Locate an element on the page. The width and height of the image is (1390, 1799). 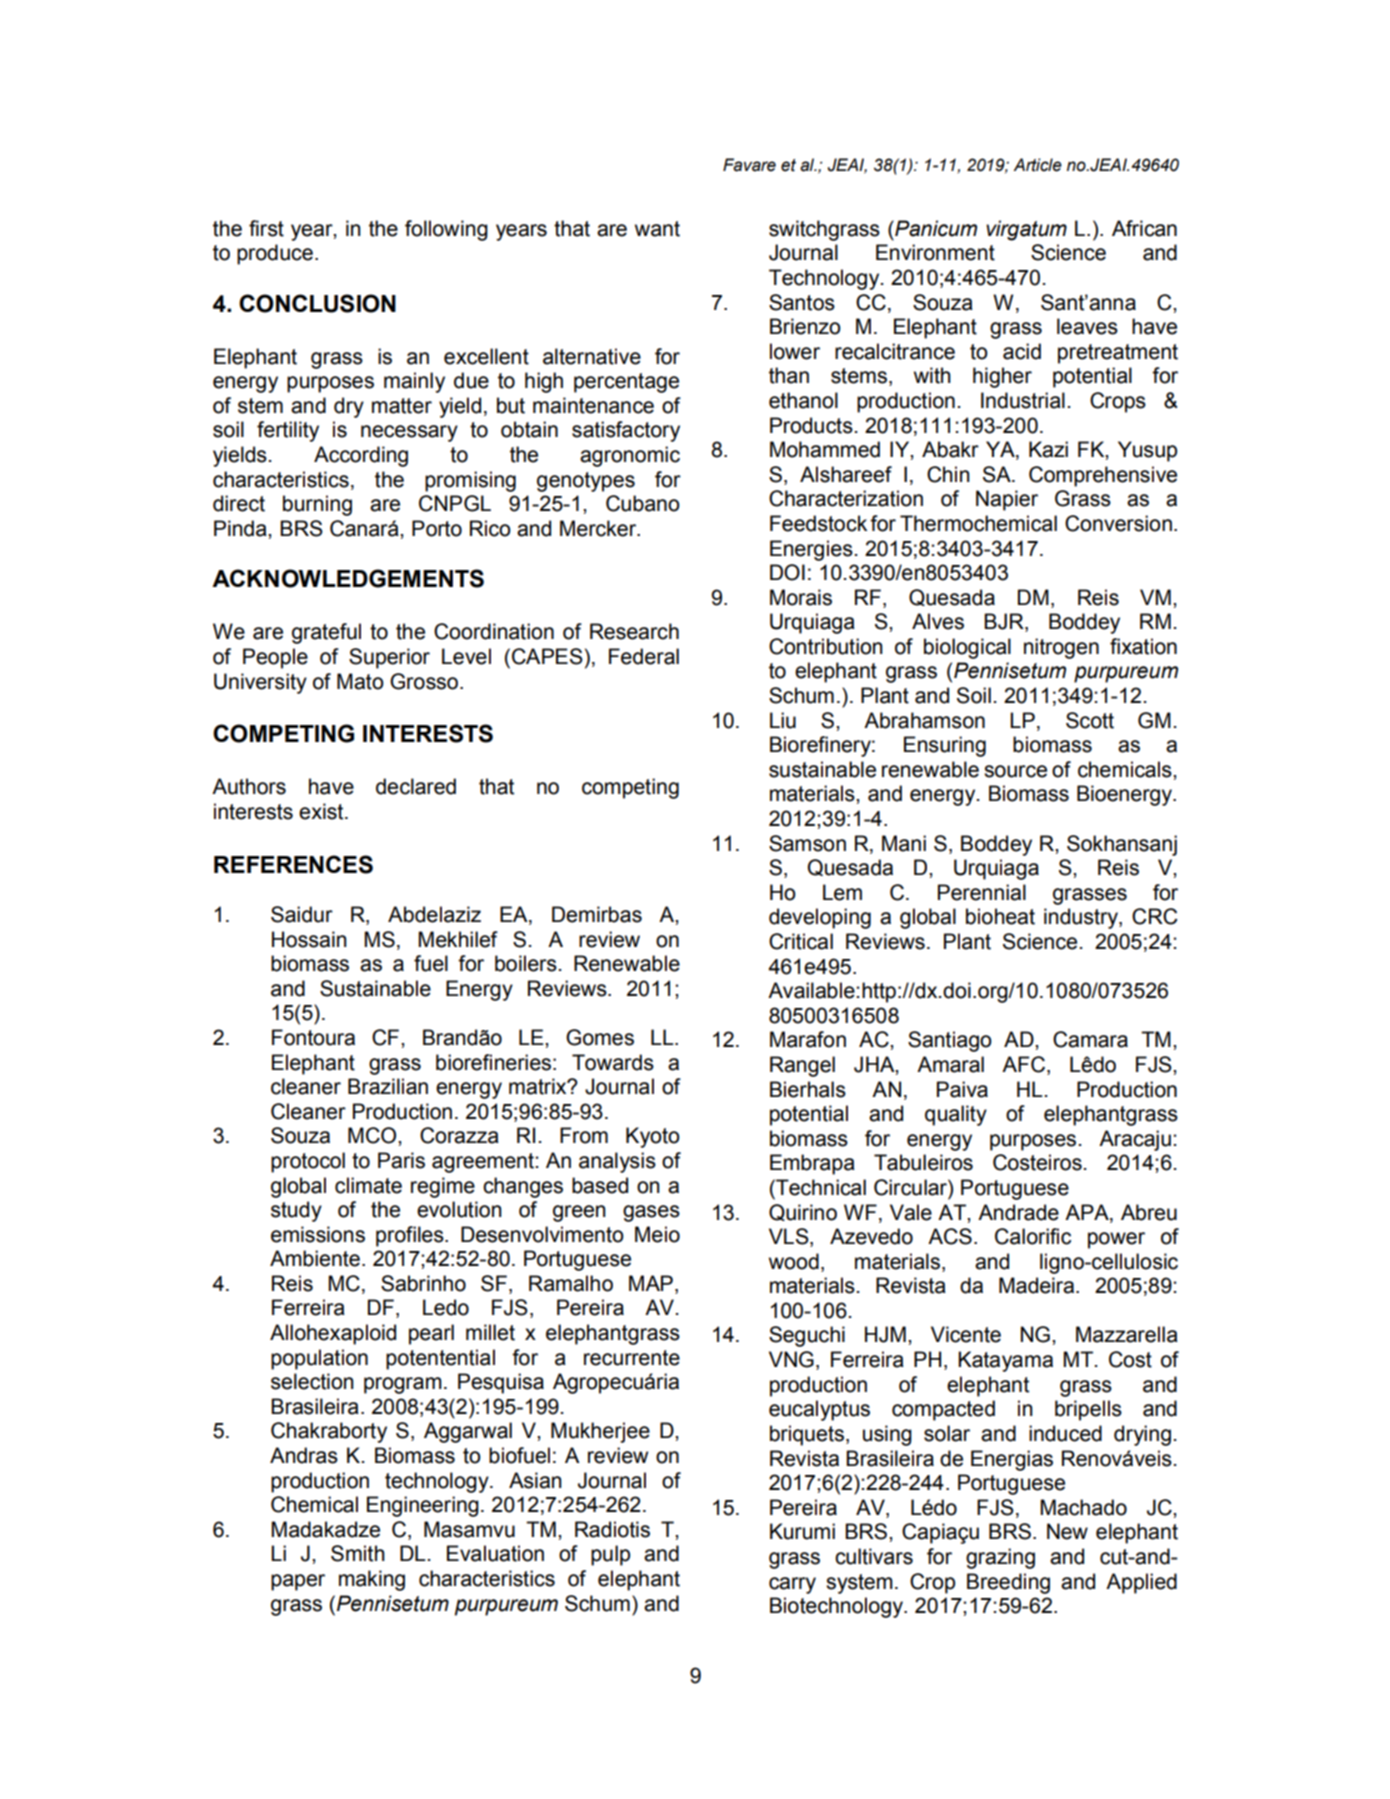
first is located at coordinates (266, 228).
